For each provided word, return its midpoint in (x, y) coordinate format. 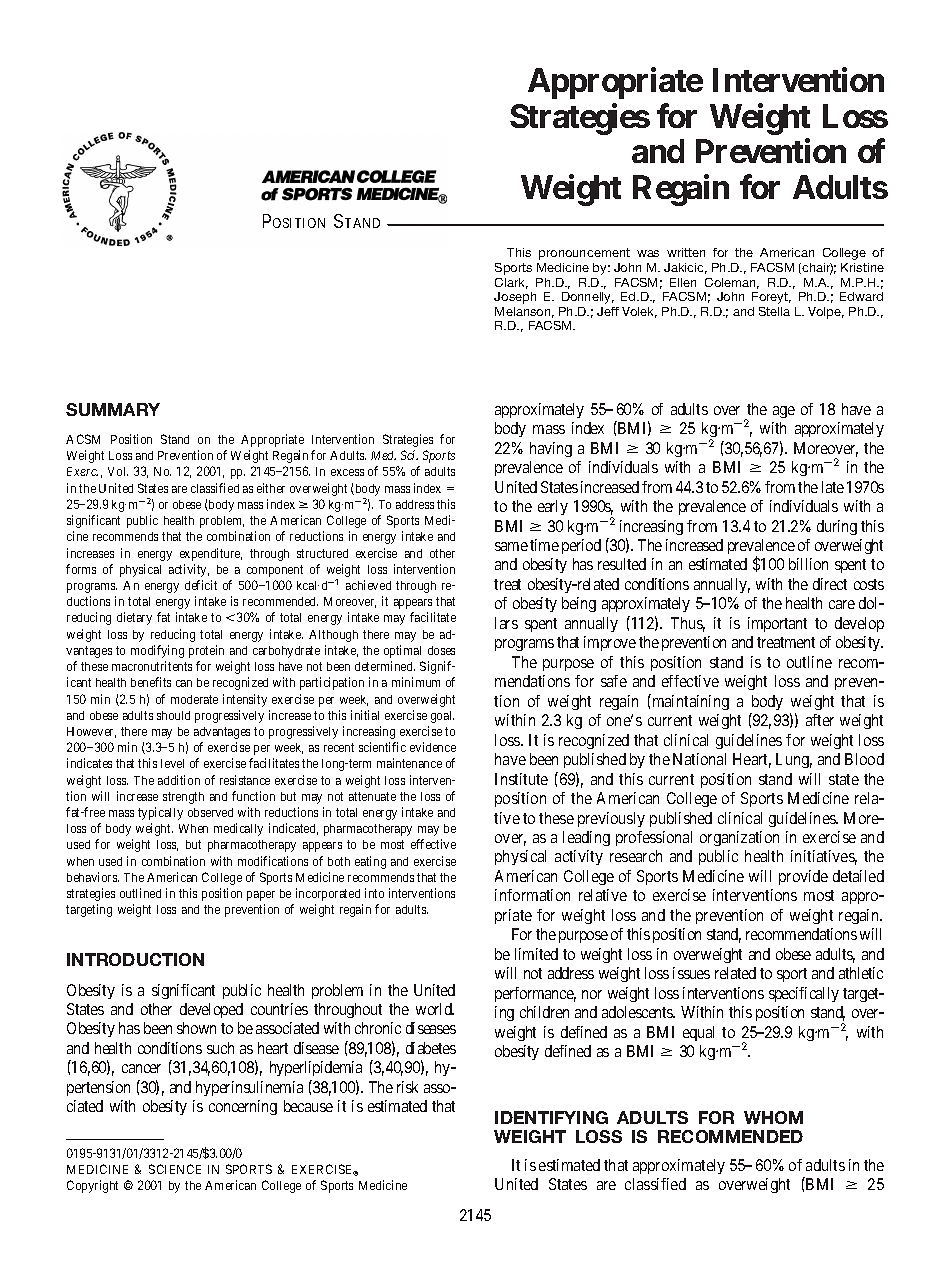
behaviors (93, 877)
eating (370, 862)
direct (830, 584)
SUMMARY (113, 409)
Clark (511, 283)
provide (803, 877)
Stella (774, 311)
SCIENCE (175, 1169)
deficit (201, 585)
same (511, 546)
